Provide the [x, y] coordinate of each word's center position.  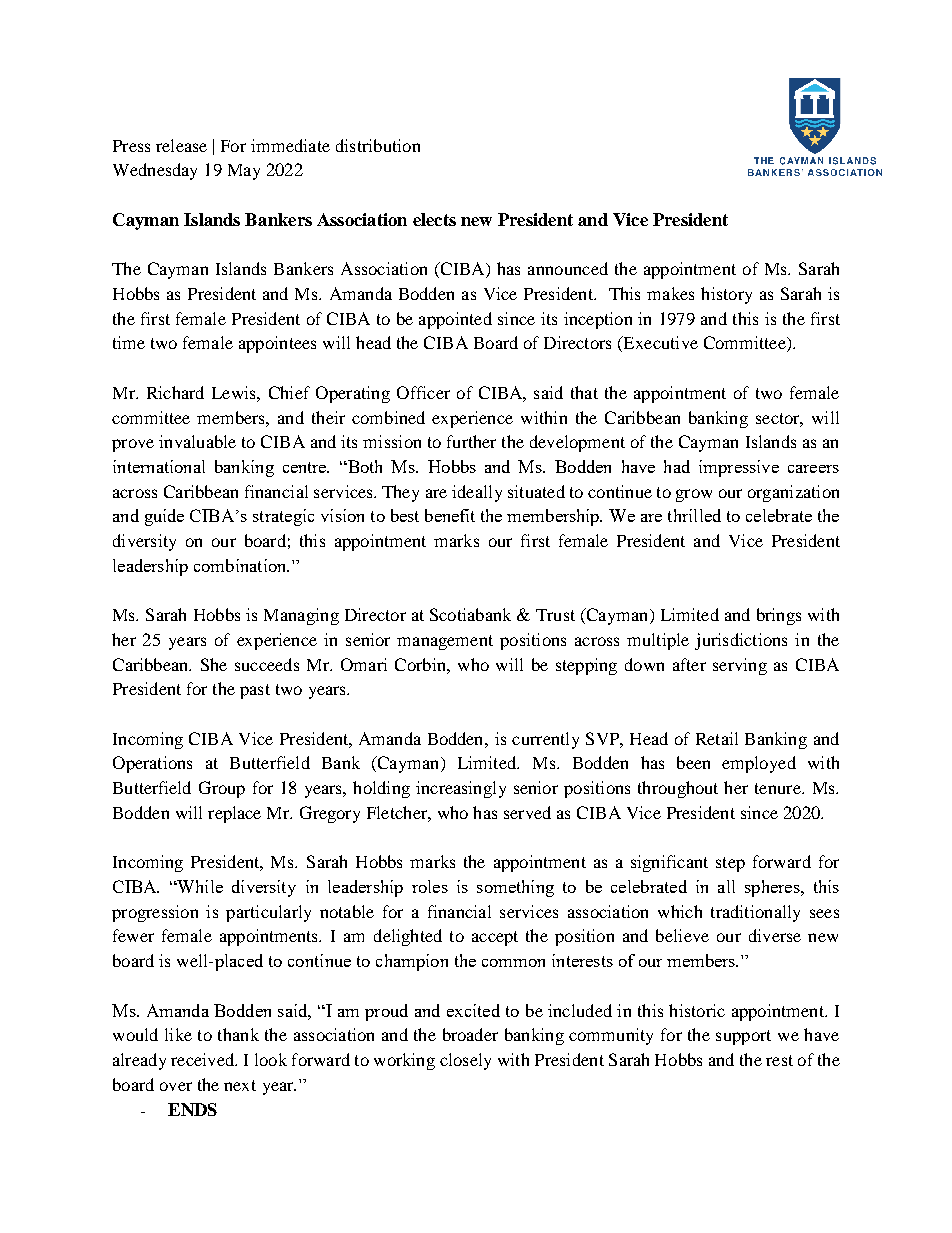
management [445, 642]
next [240, 1085]
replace [234, 814]
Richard [175, 392]
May [244, 172]
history [726, 295]
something [515, 888]
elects [434, 219]
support [743, 1037]
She [214, 664]
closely [465, 1061]
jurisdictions [741, 641]
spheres [773, 888]
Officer [423, 392]
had [677, 466]
